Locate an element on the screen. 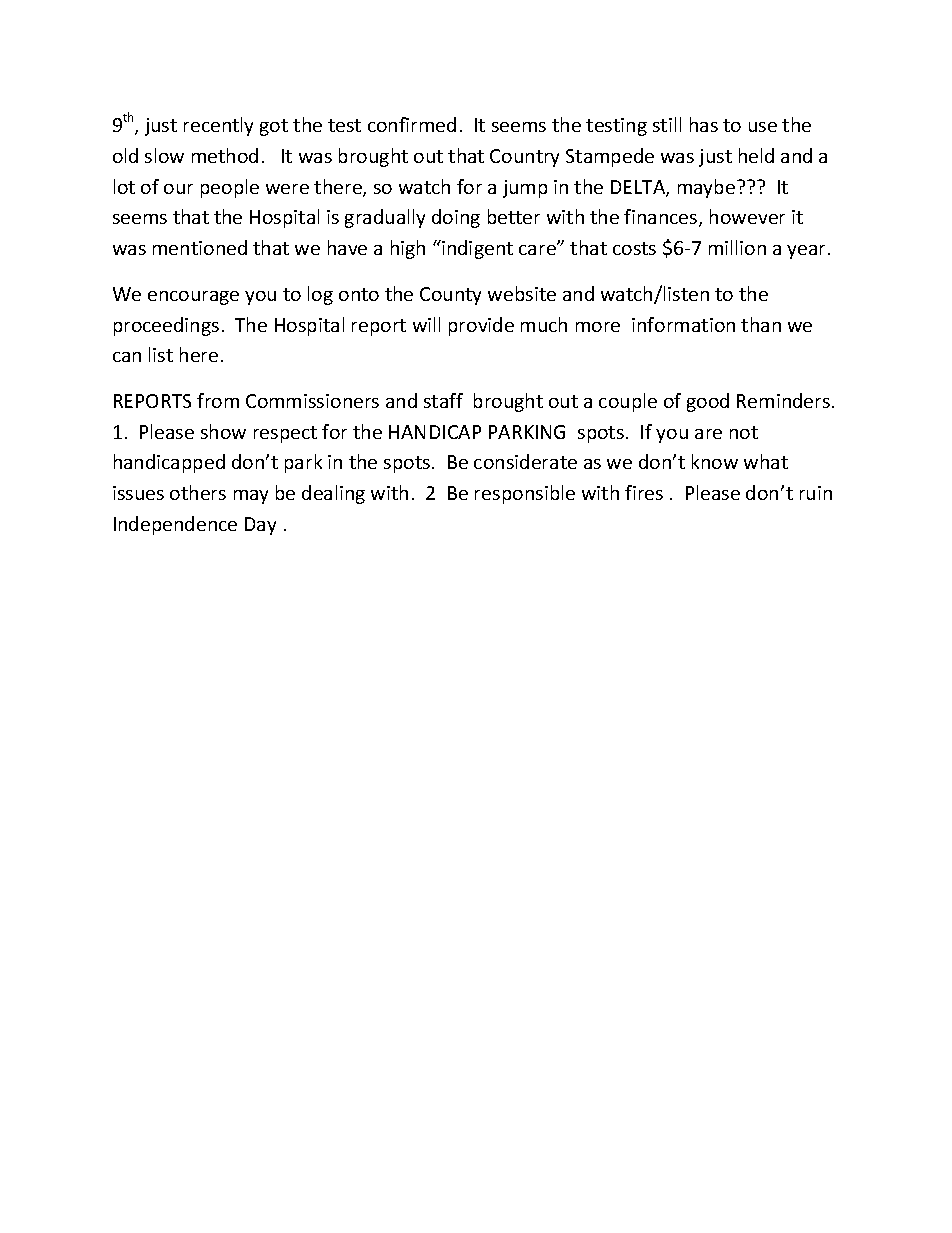 The image size is (952, 1233). than is located at coordinates (761, 324).
